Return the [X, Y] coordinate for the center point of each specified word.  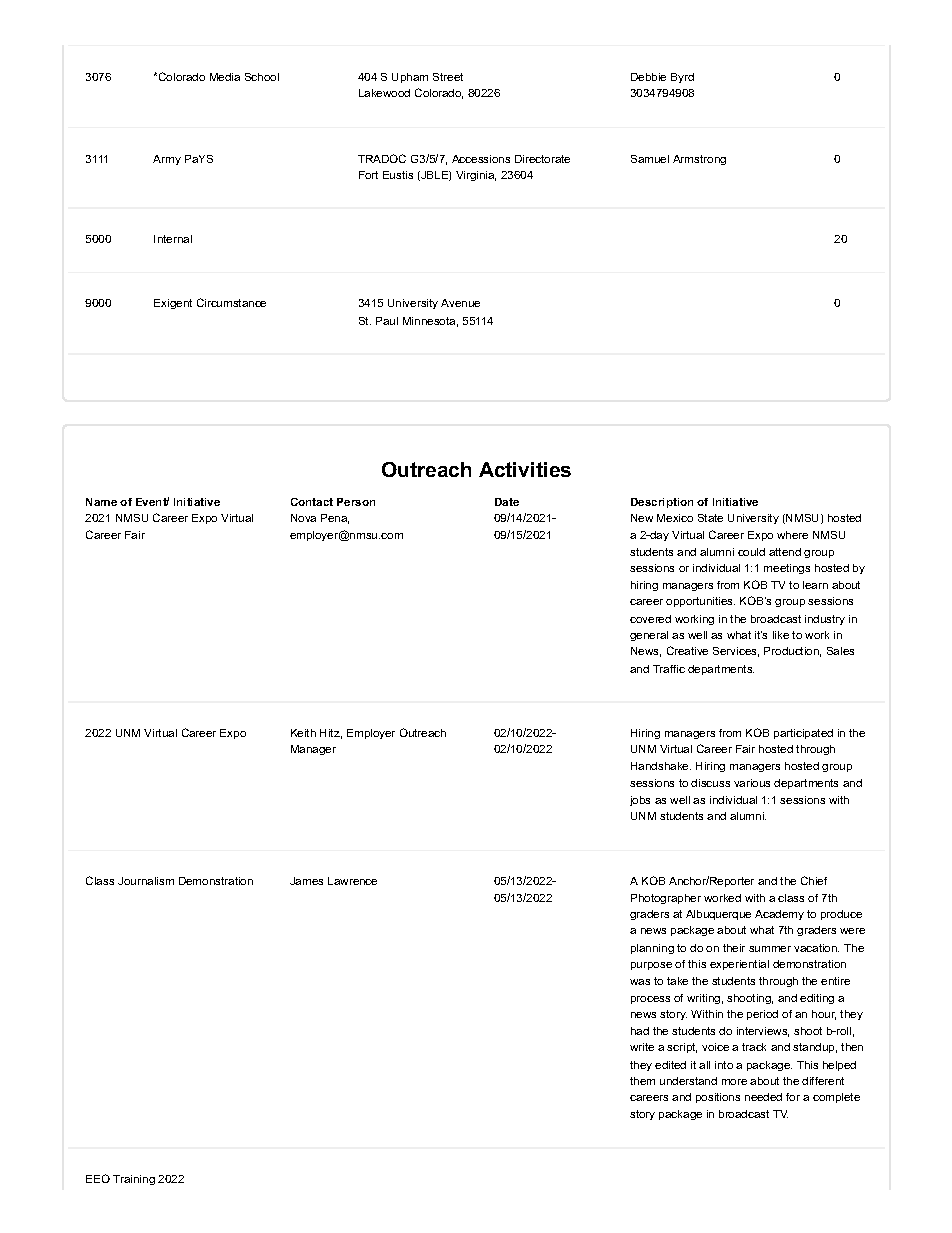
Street [448, 77]
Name [101, 502]
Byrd [682, 78]
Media [225, 77]
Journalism [146, 881]
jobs [640, 801]
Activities [525, 469]
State [710, 518]
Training [134, 1180]
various [752, 783]
